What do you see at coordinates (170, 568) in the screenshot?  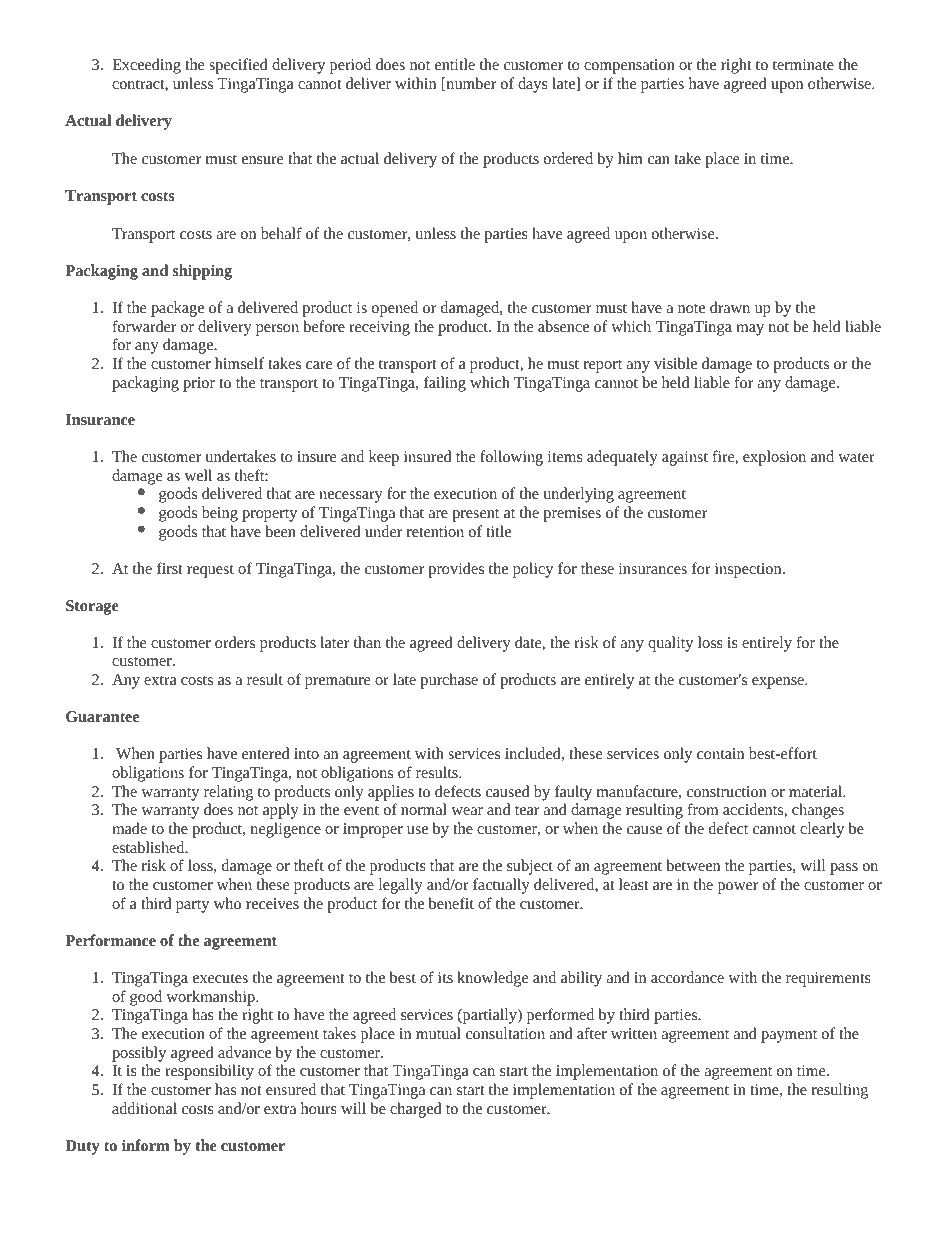 I see `first` at bounding box center [170, 568].
